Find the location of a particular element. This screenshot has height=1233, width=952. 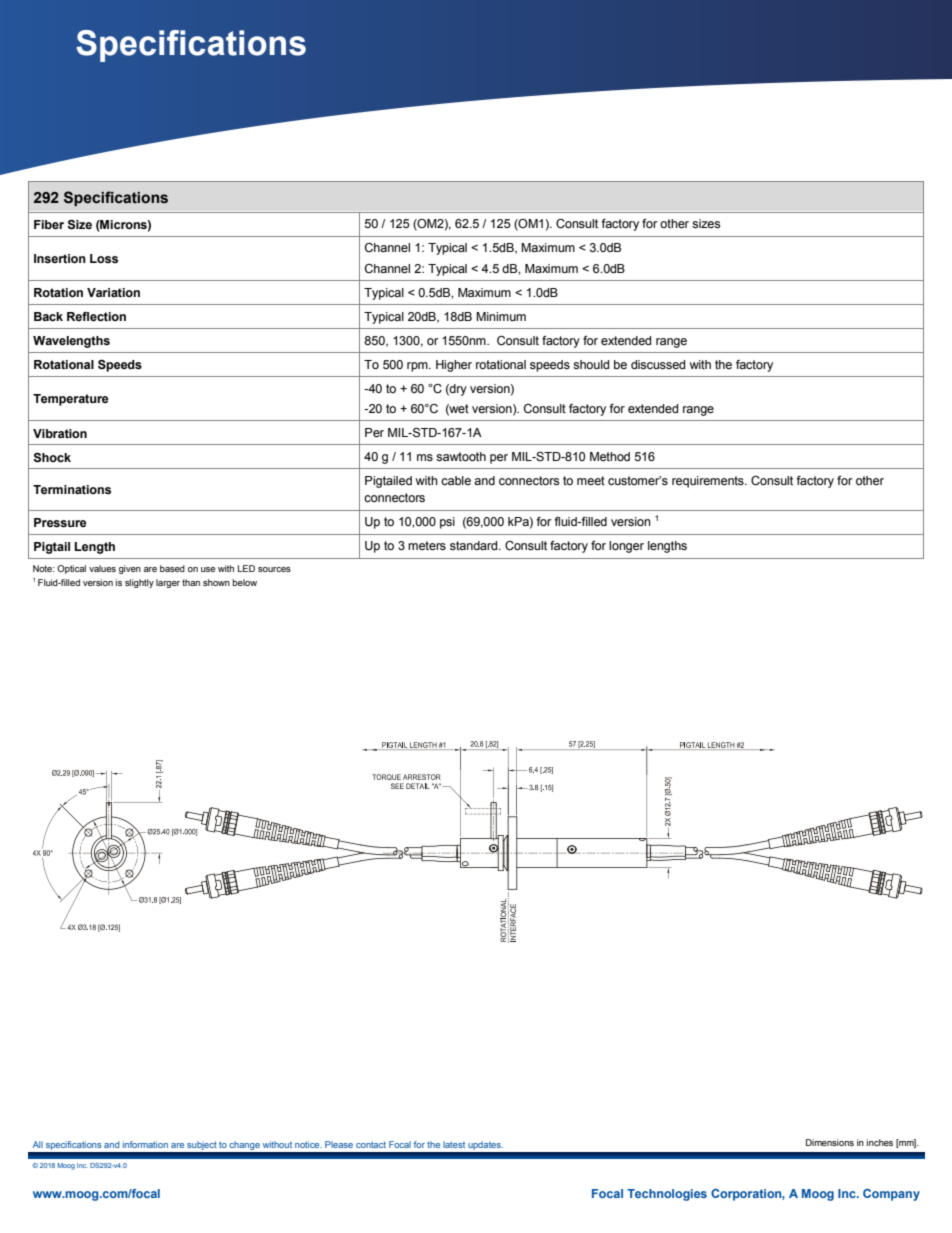

Loss is located at coordinates (104, 258).
